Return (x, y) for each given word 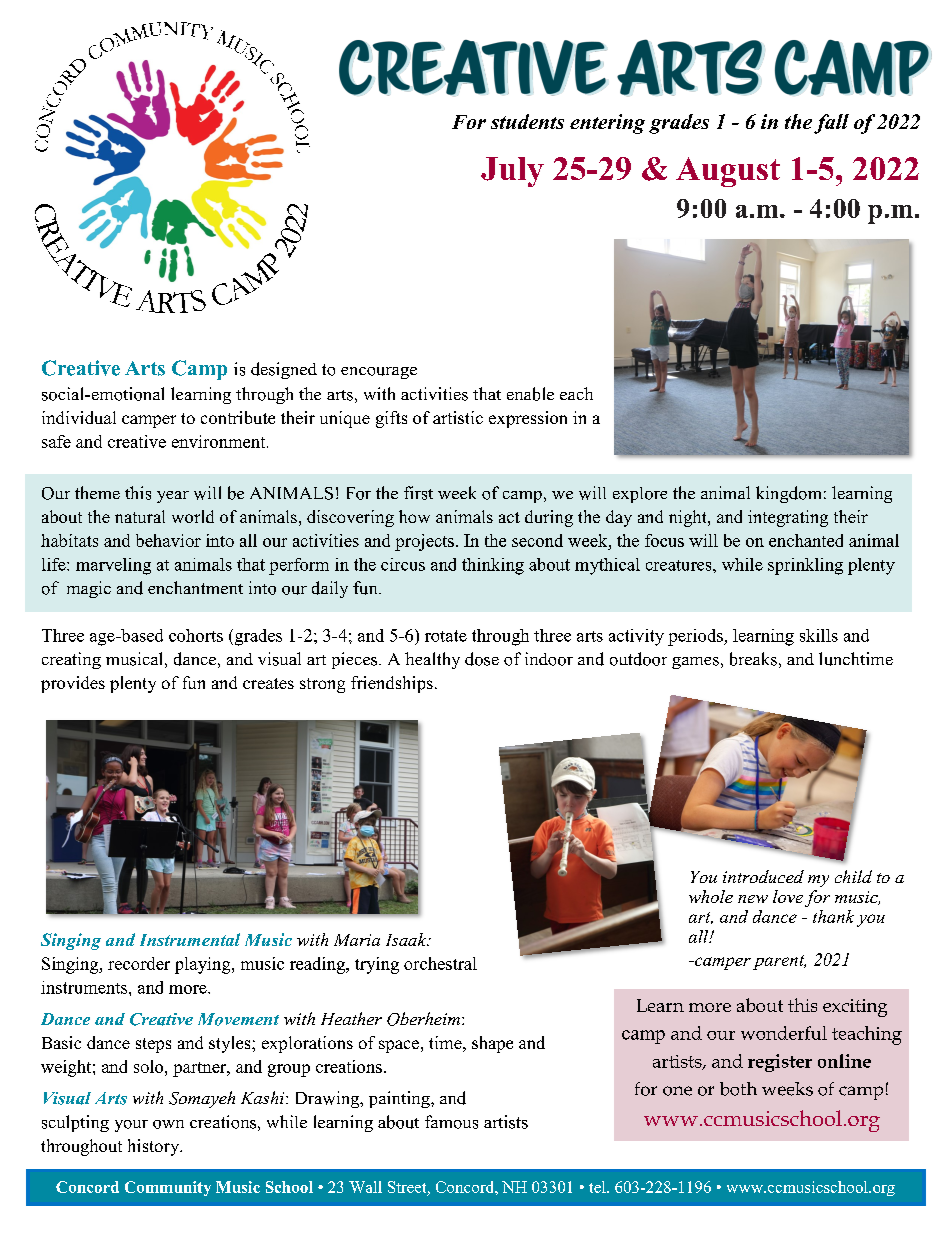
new (753, 899)
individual (79, 417)
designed (284, 370)
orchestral (440, 963)
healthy (432, 660)
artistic (458, 417)
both (738, 1089)
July (512, 172)
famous (451, 1122)
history (155, 1147)
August (728, 172)
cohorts (196, 635)
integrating (788, 518)
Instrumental (190, 939)
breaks (753, 659)
